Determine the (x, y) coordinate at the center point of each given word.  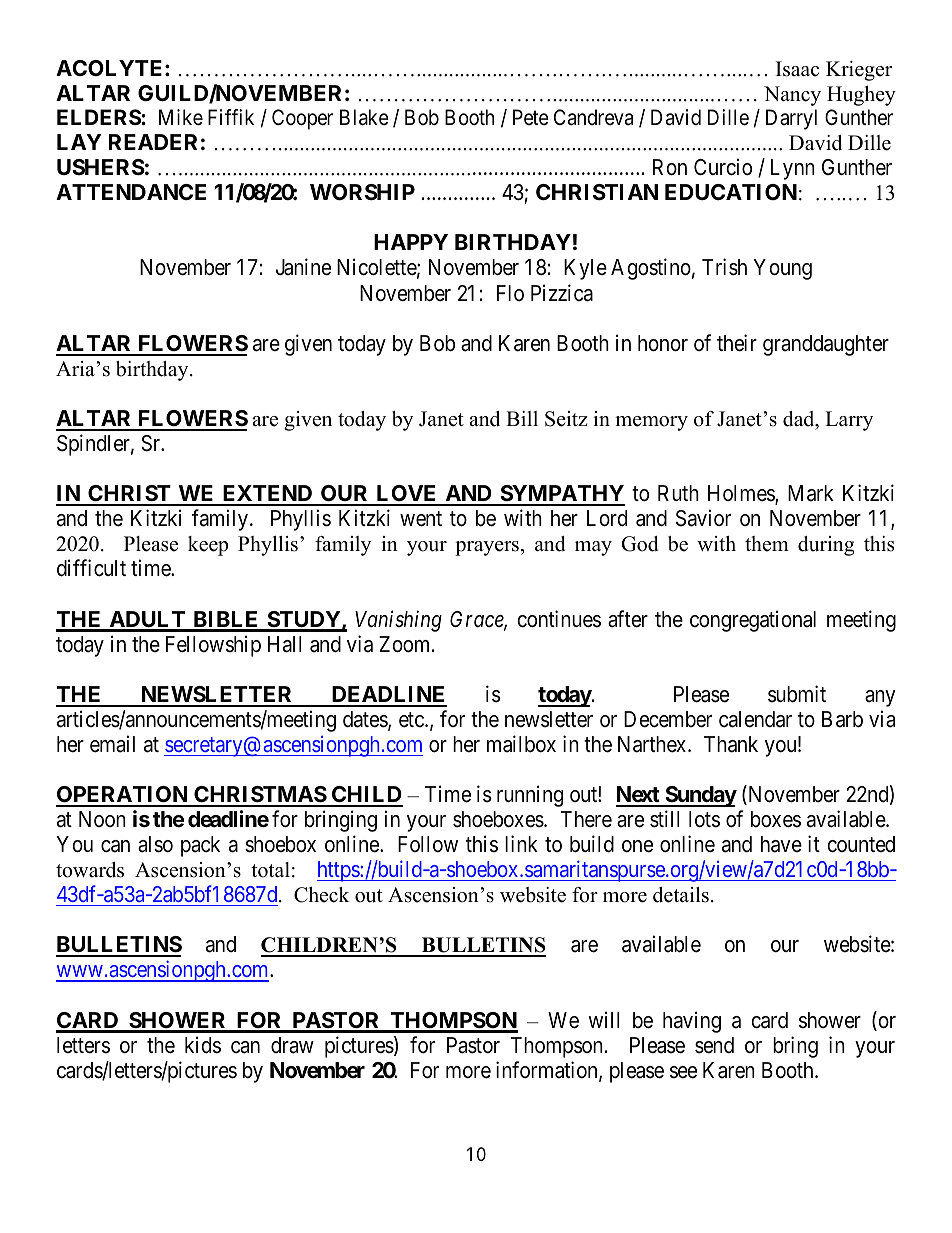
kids (203, 1045)
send (714, 1045)
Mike (181, 117)
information (548, 1071)
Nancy (792, 96)
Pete (531, 117)
